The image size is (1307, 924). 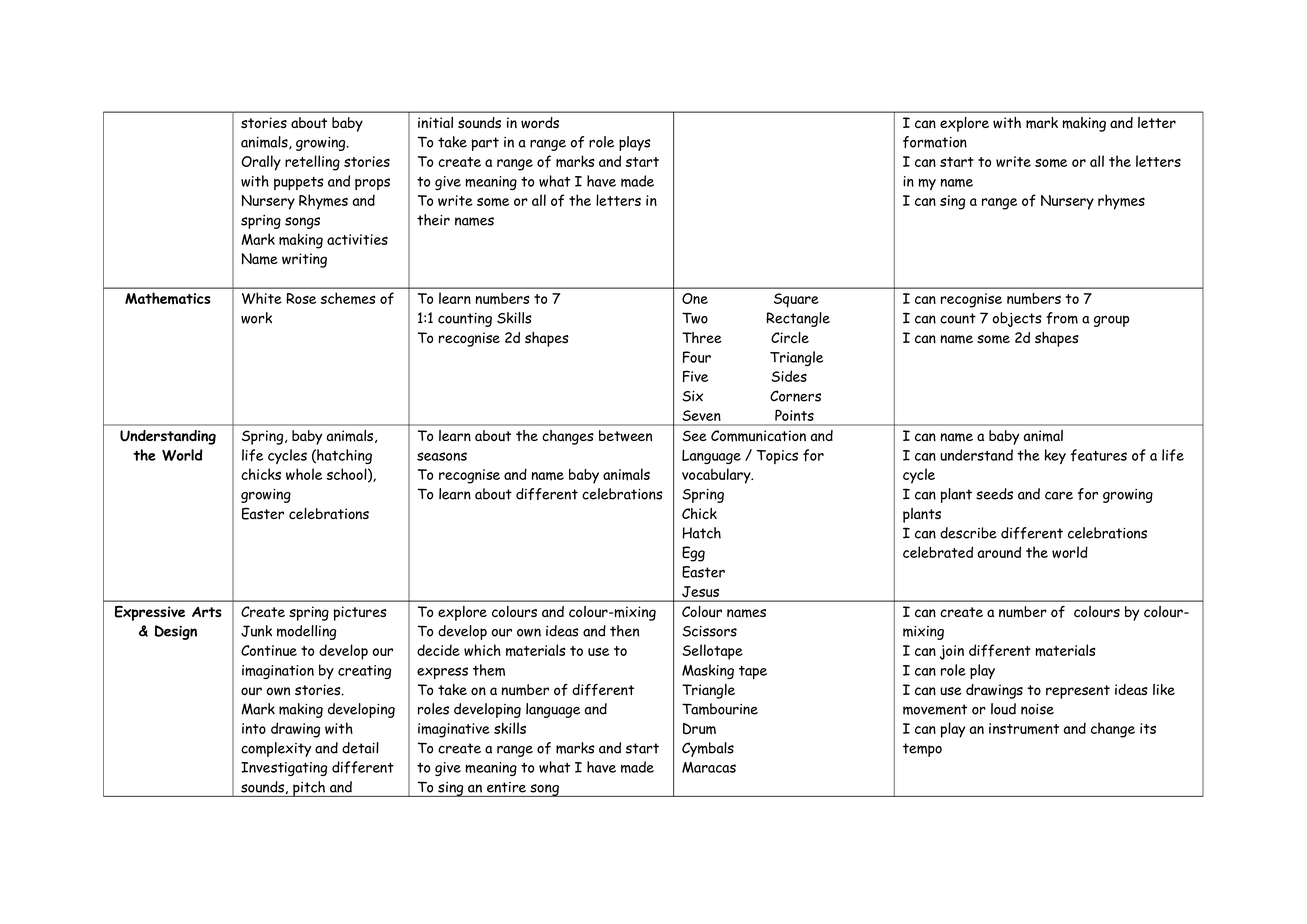 What do you see at coordinates (304, 474) in the screenshot?
I see `whole` at bounding box center [304, 474].
